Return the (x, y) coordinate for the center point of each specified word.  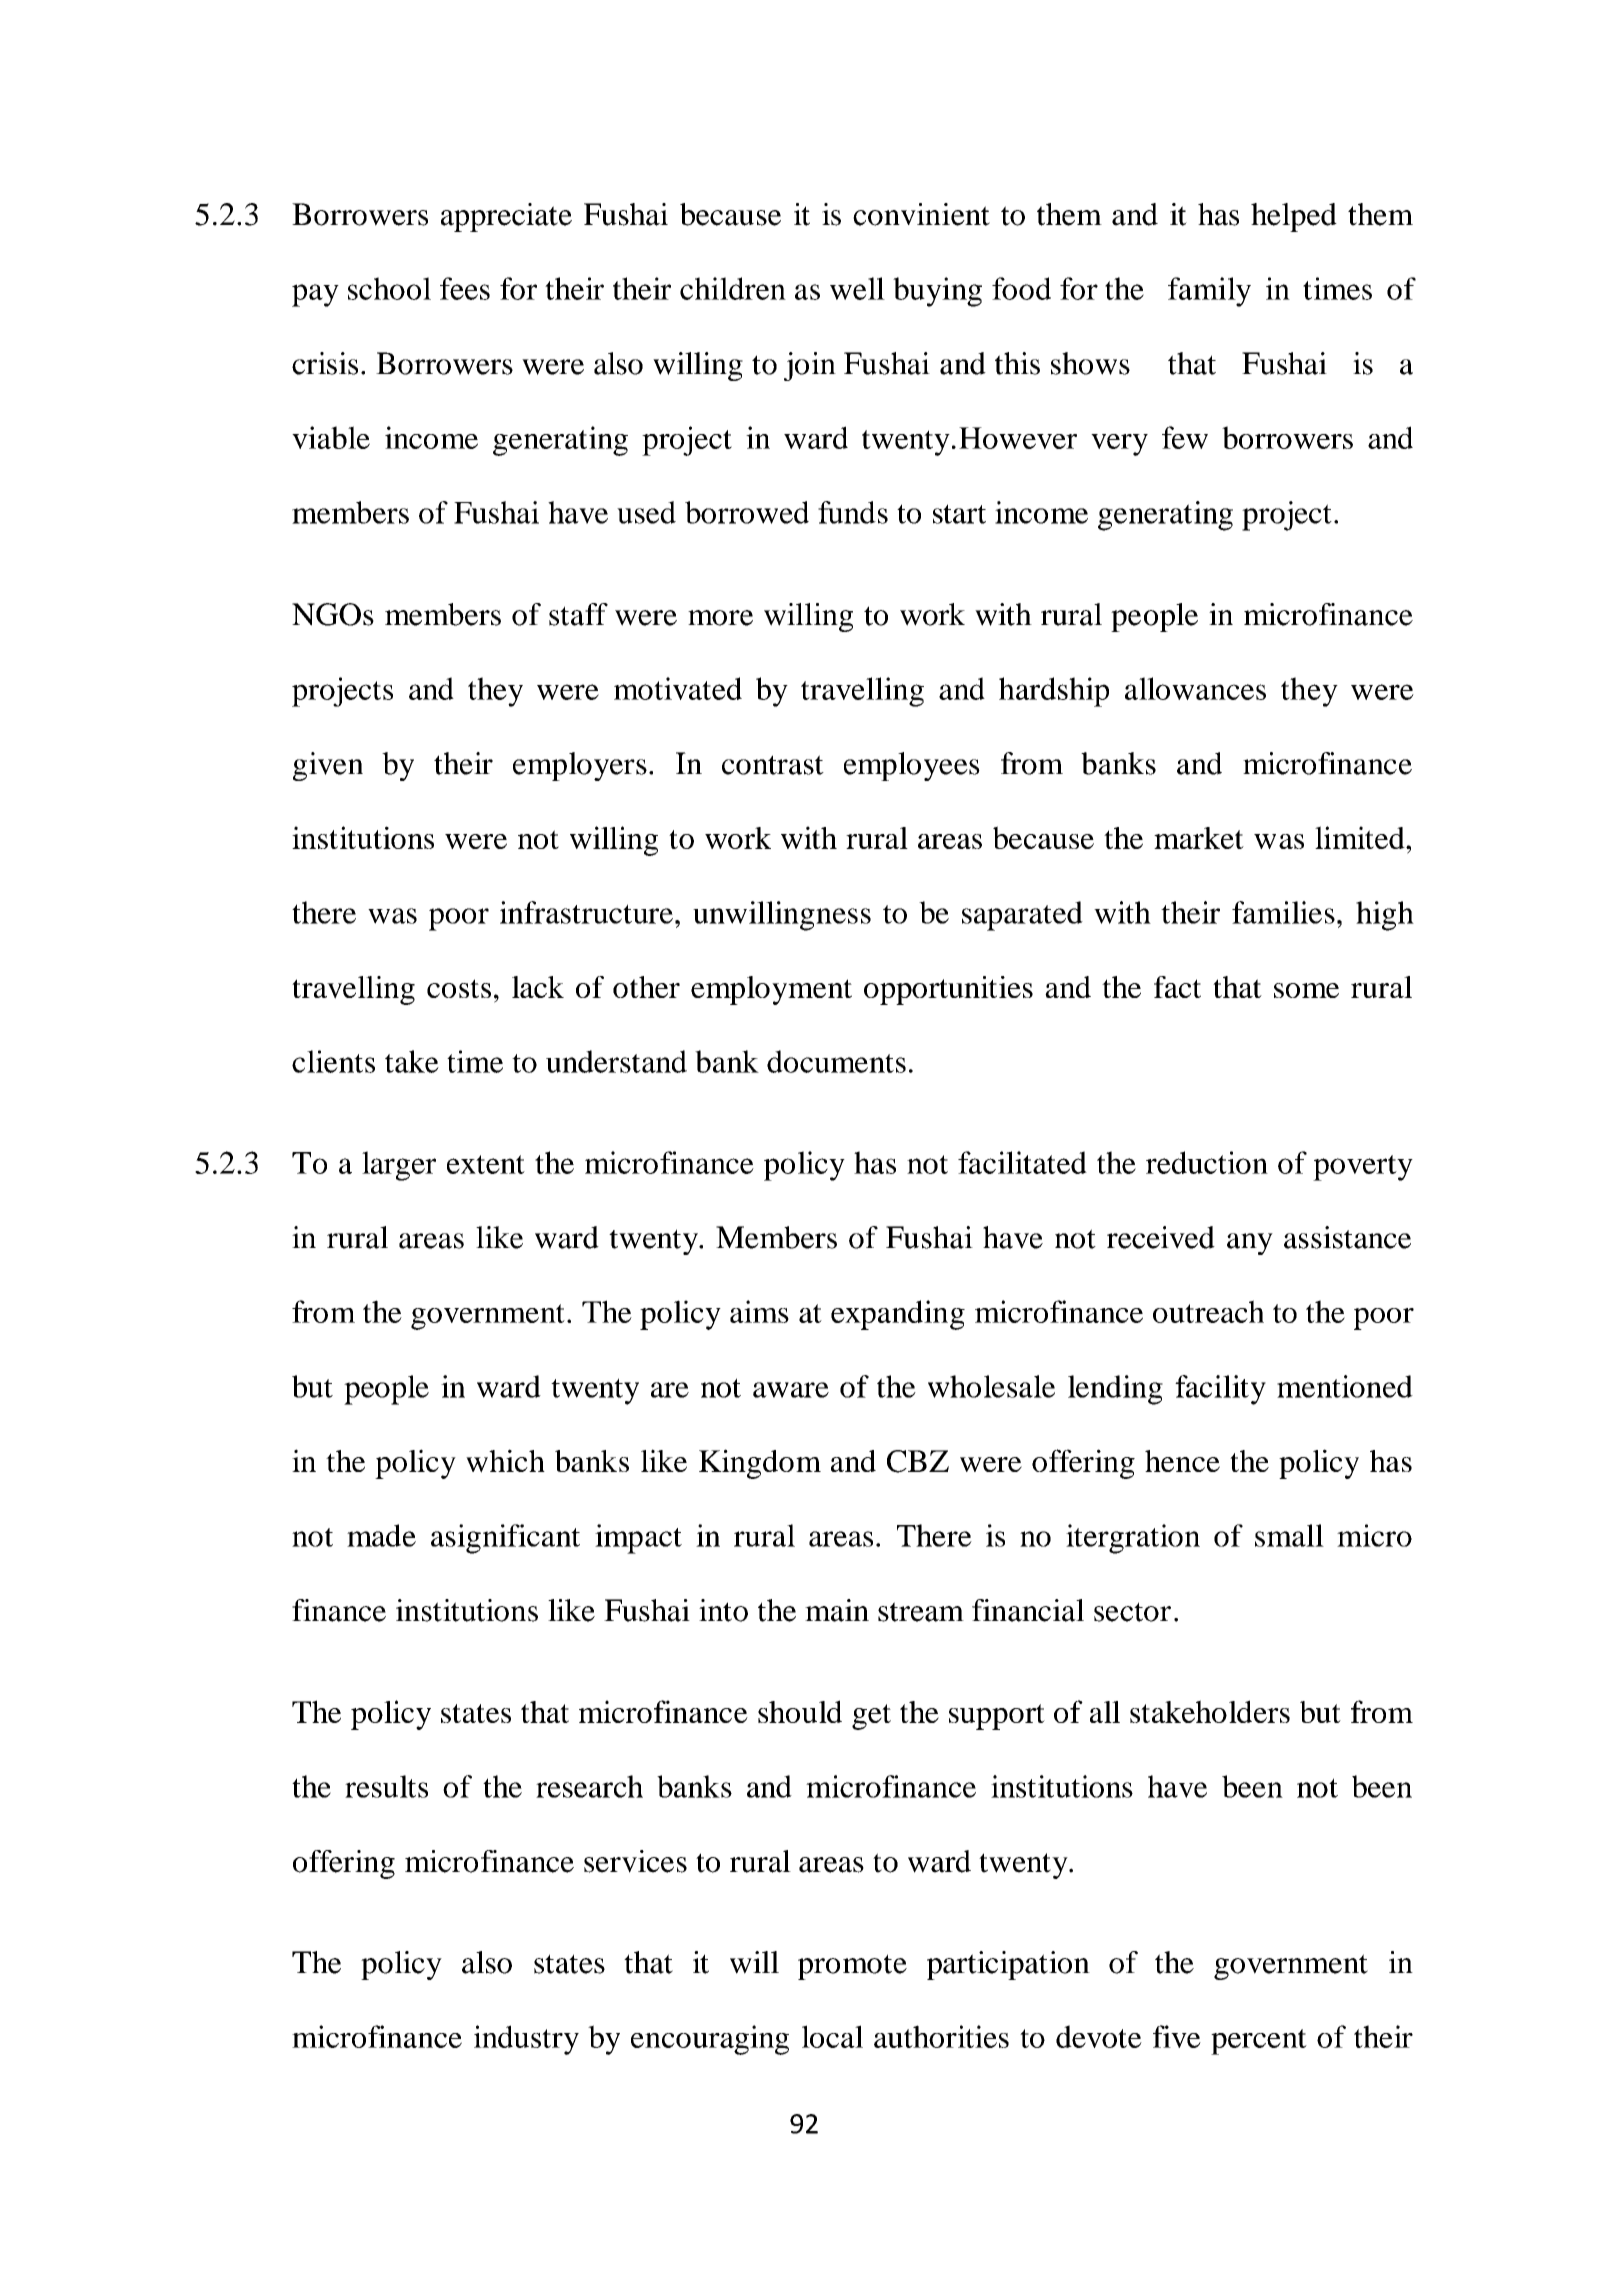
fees (465, 288)
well (857, 288)
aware (791, 1390)
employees (912, 766)
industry (526, 2040)
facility (1220, 1390)
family (1209, 292)
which (505, 1461)
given (328, 766)
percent (1259, 2042)
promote (852, 1967)
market (1199, 838)
